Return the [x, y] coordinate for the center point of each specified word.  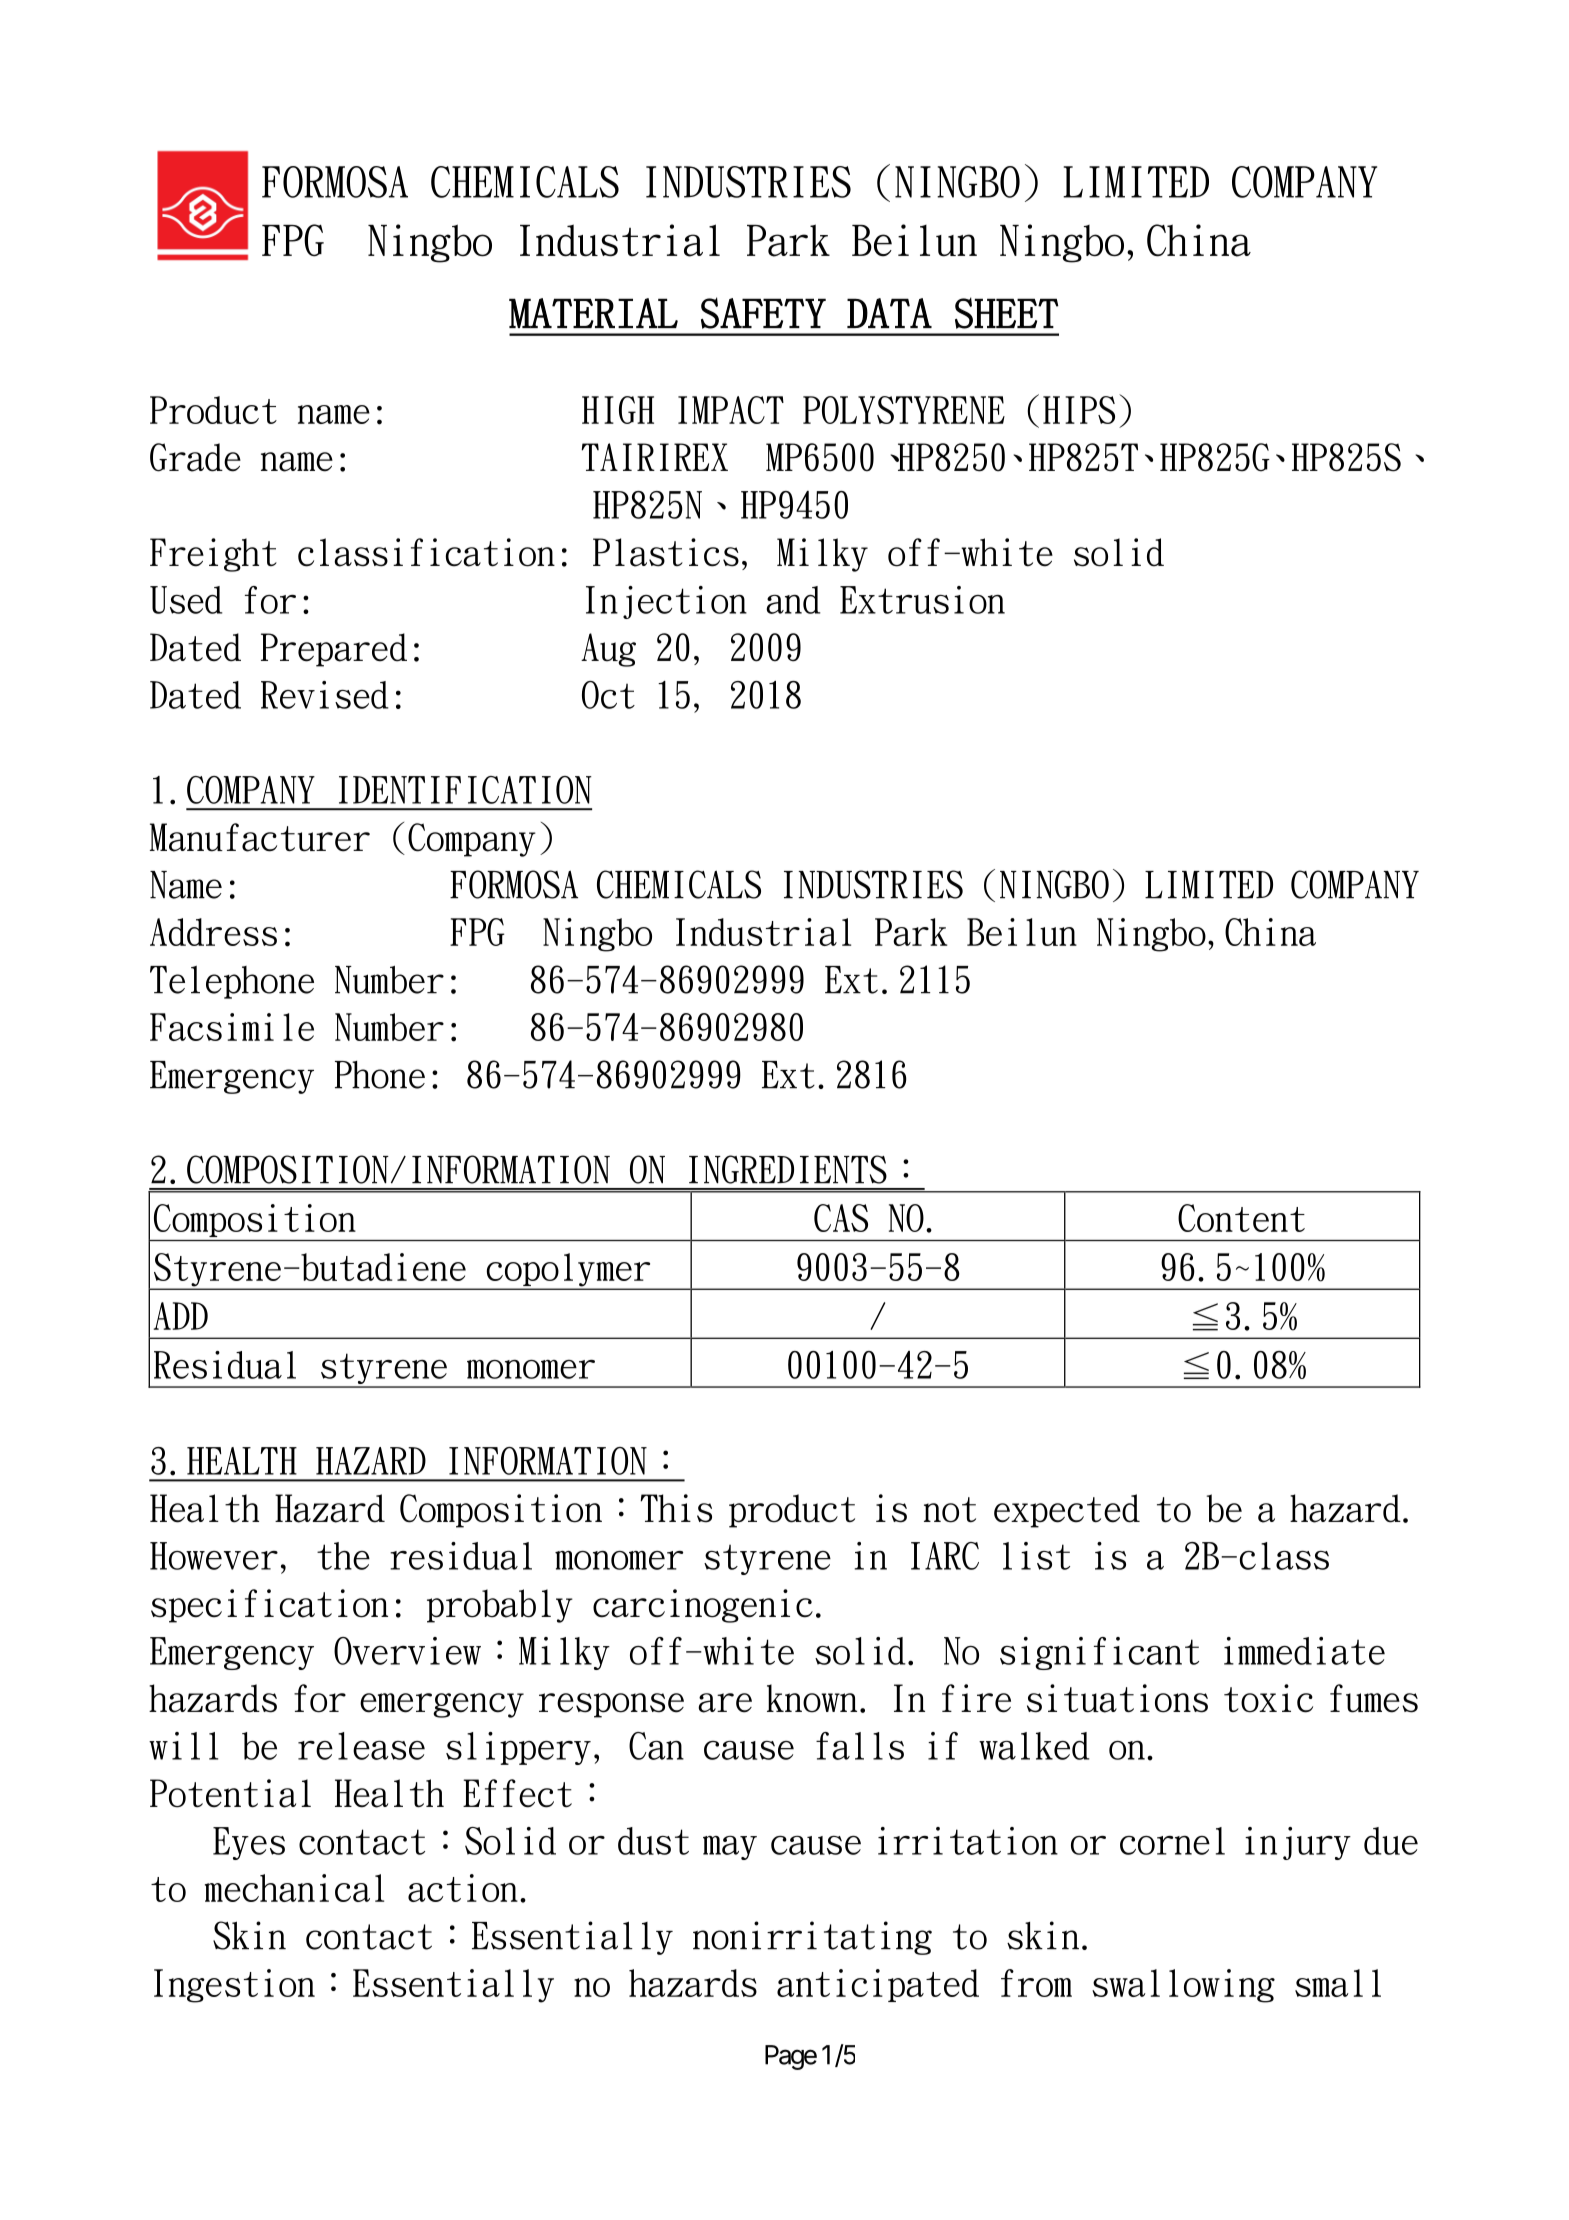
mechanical [294, 1888]
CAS [841, 1218]
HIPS [1079, 410]
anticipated [878, 1985]
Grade [195, 457]
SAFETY [763, 313]
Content [1241, 1218]
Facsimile [232, 1027]
